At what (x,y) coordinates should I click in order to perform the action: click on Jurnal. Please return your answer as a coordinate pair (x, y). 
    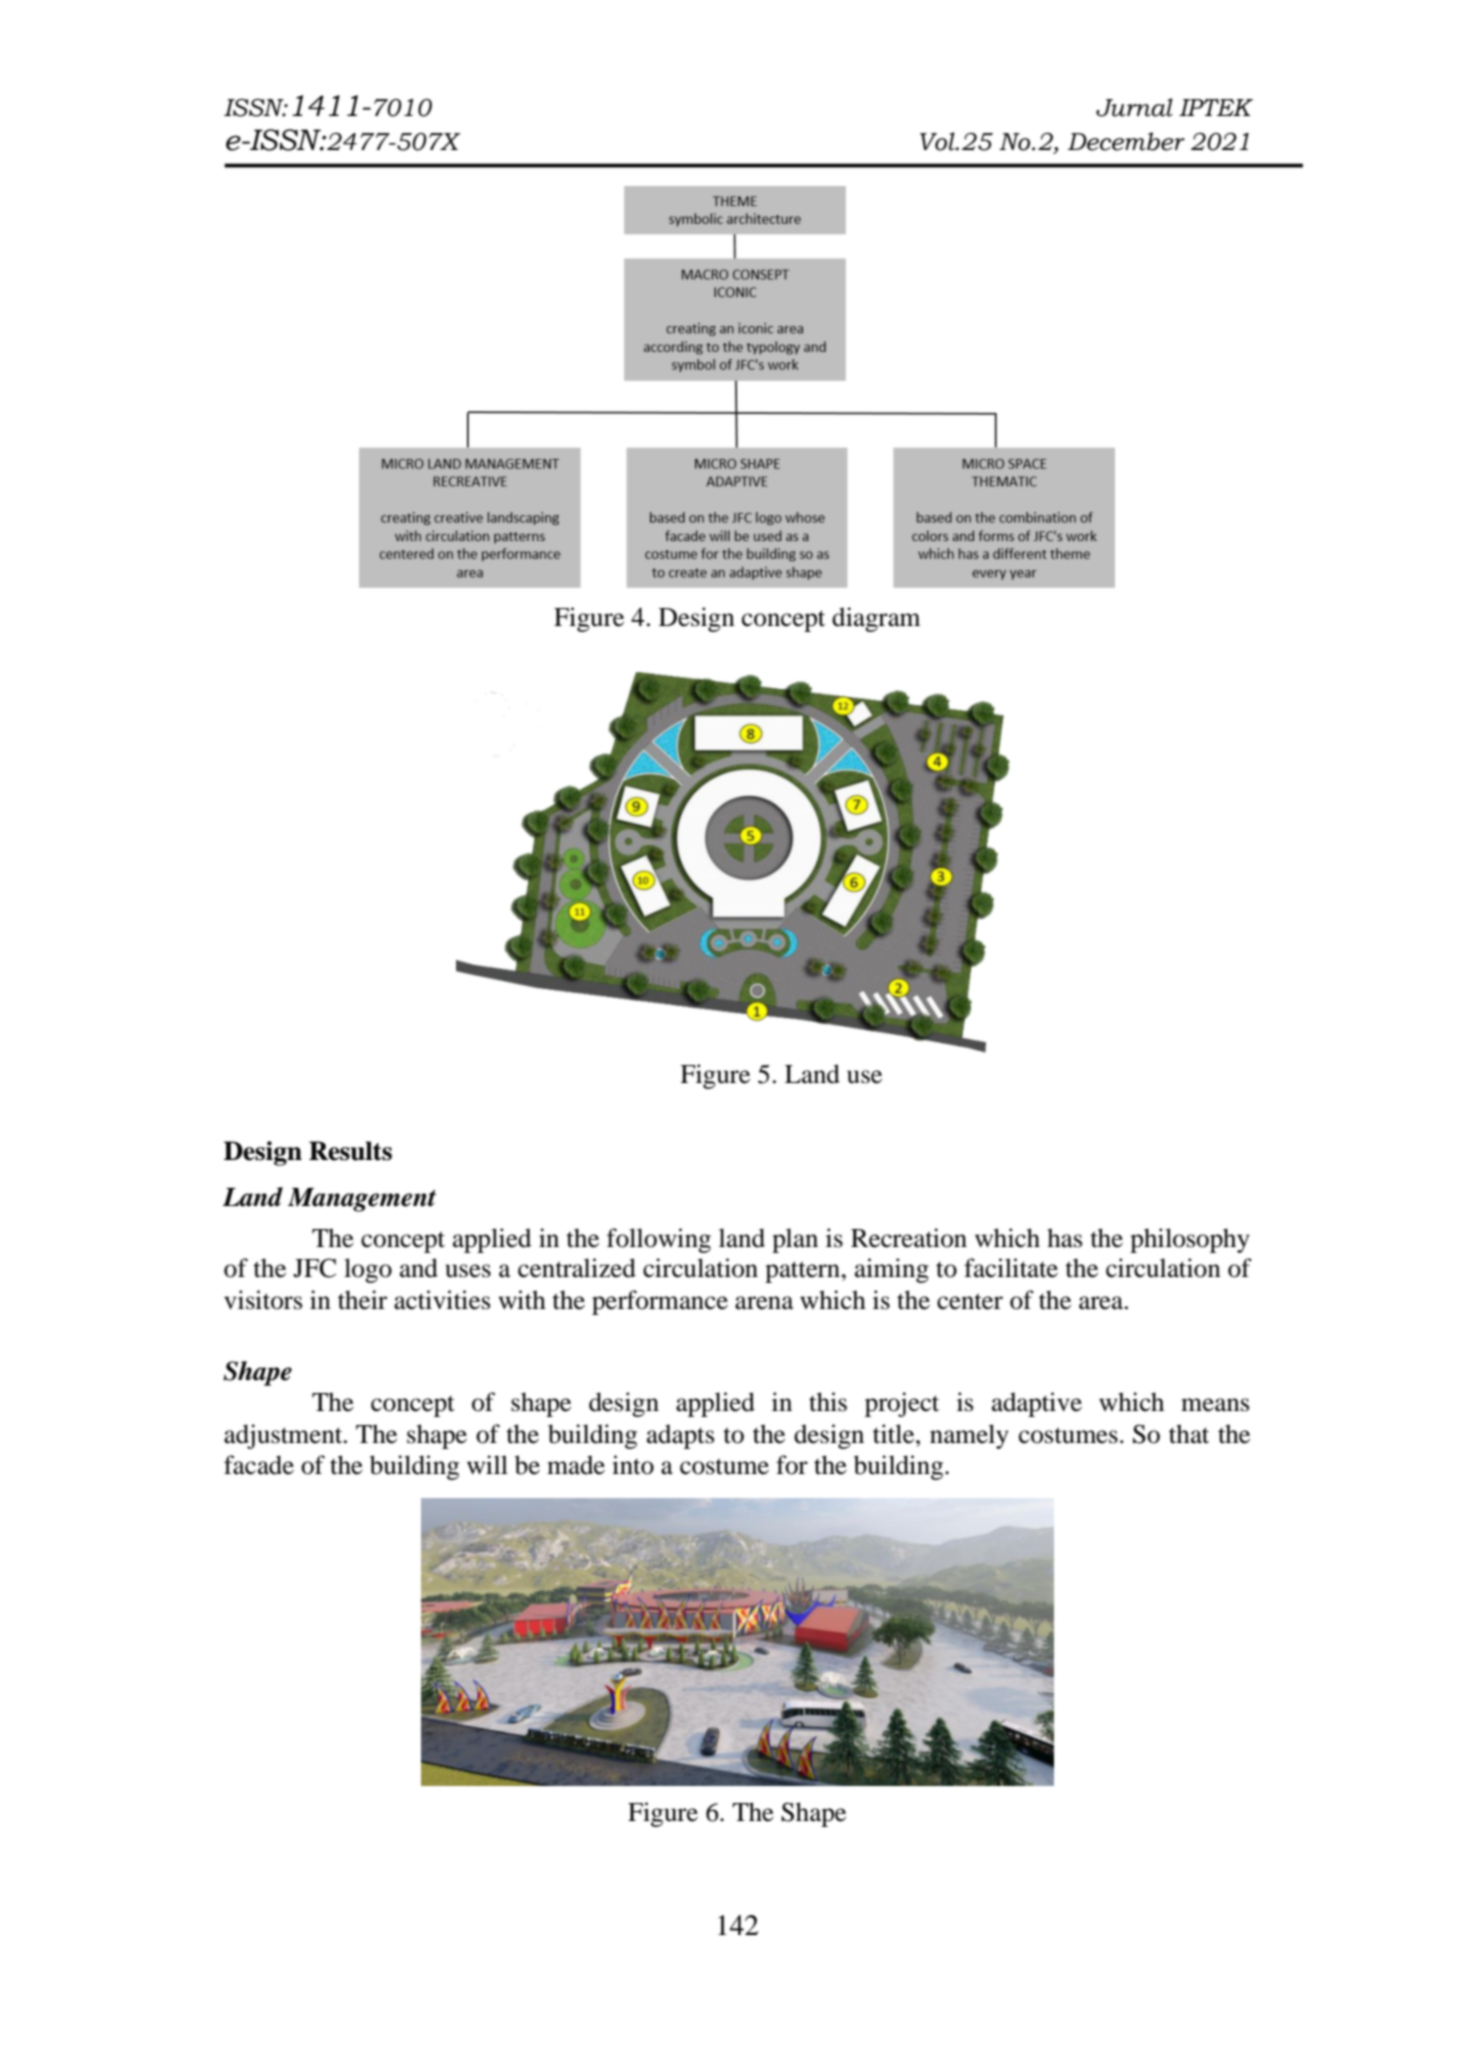
    Looking at the image, I should click on (1134, 107).
